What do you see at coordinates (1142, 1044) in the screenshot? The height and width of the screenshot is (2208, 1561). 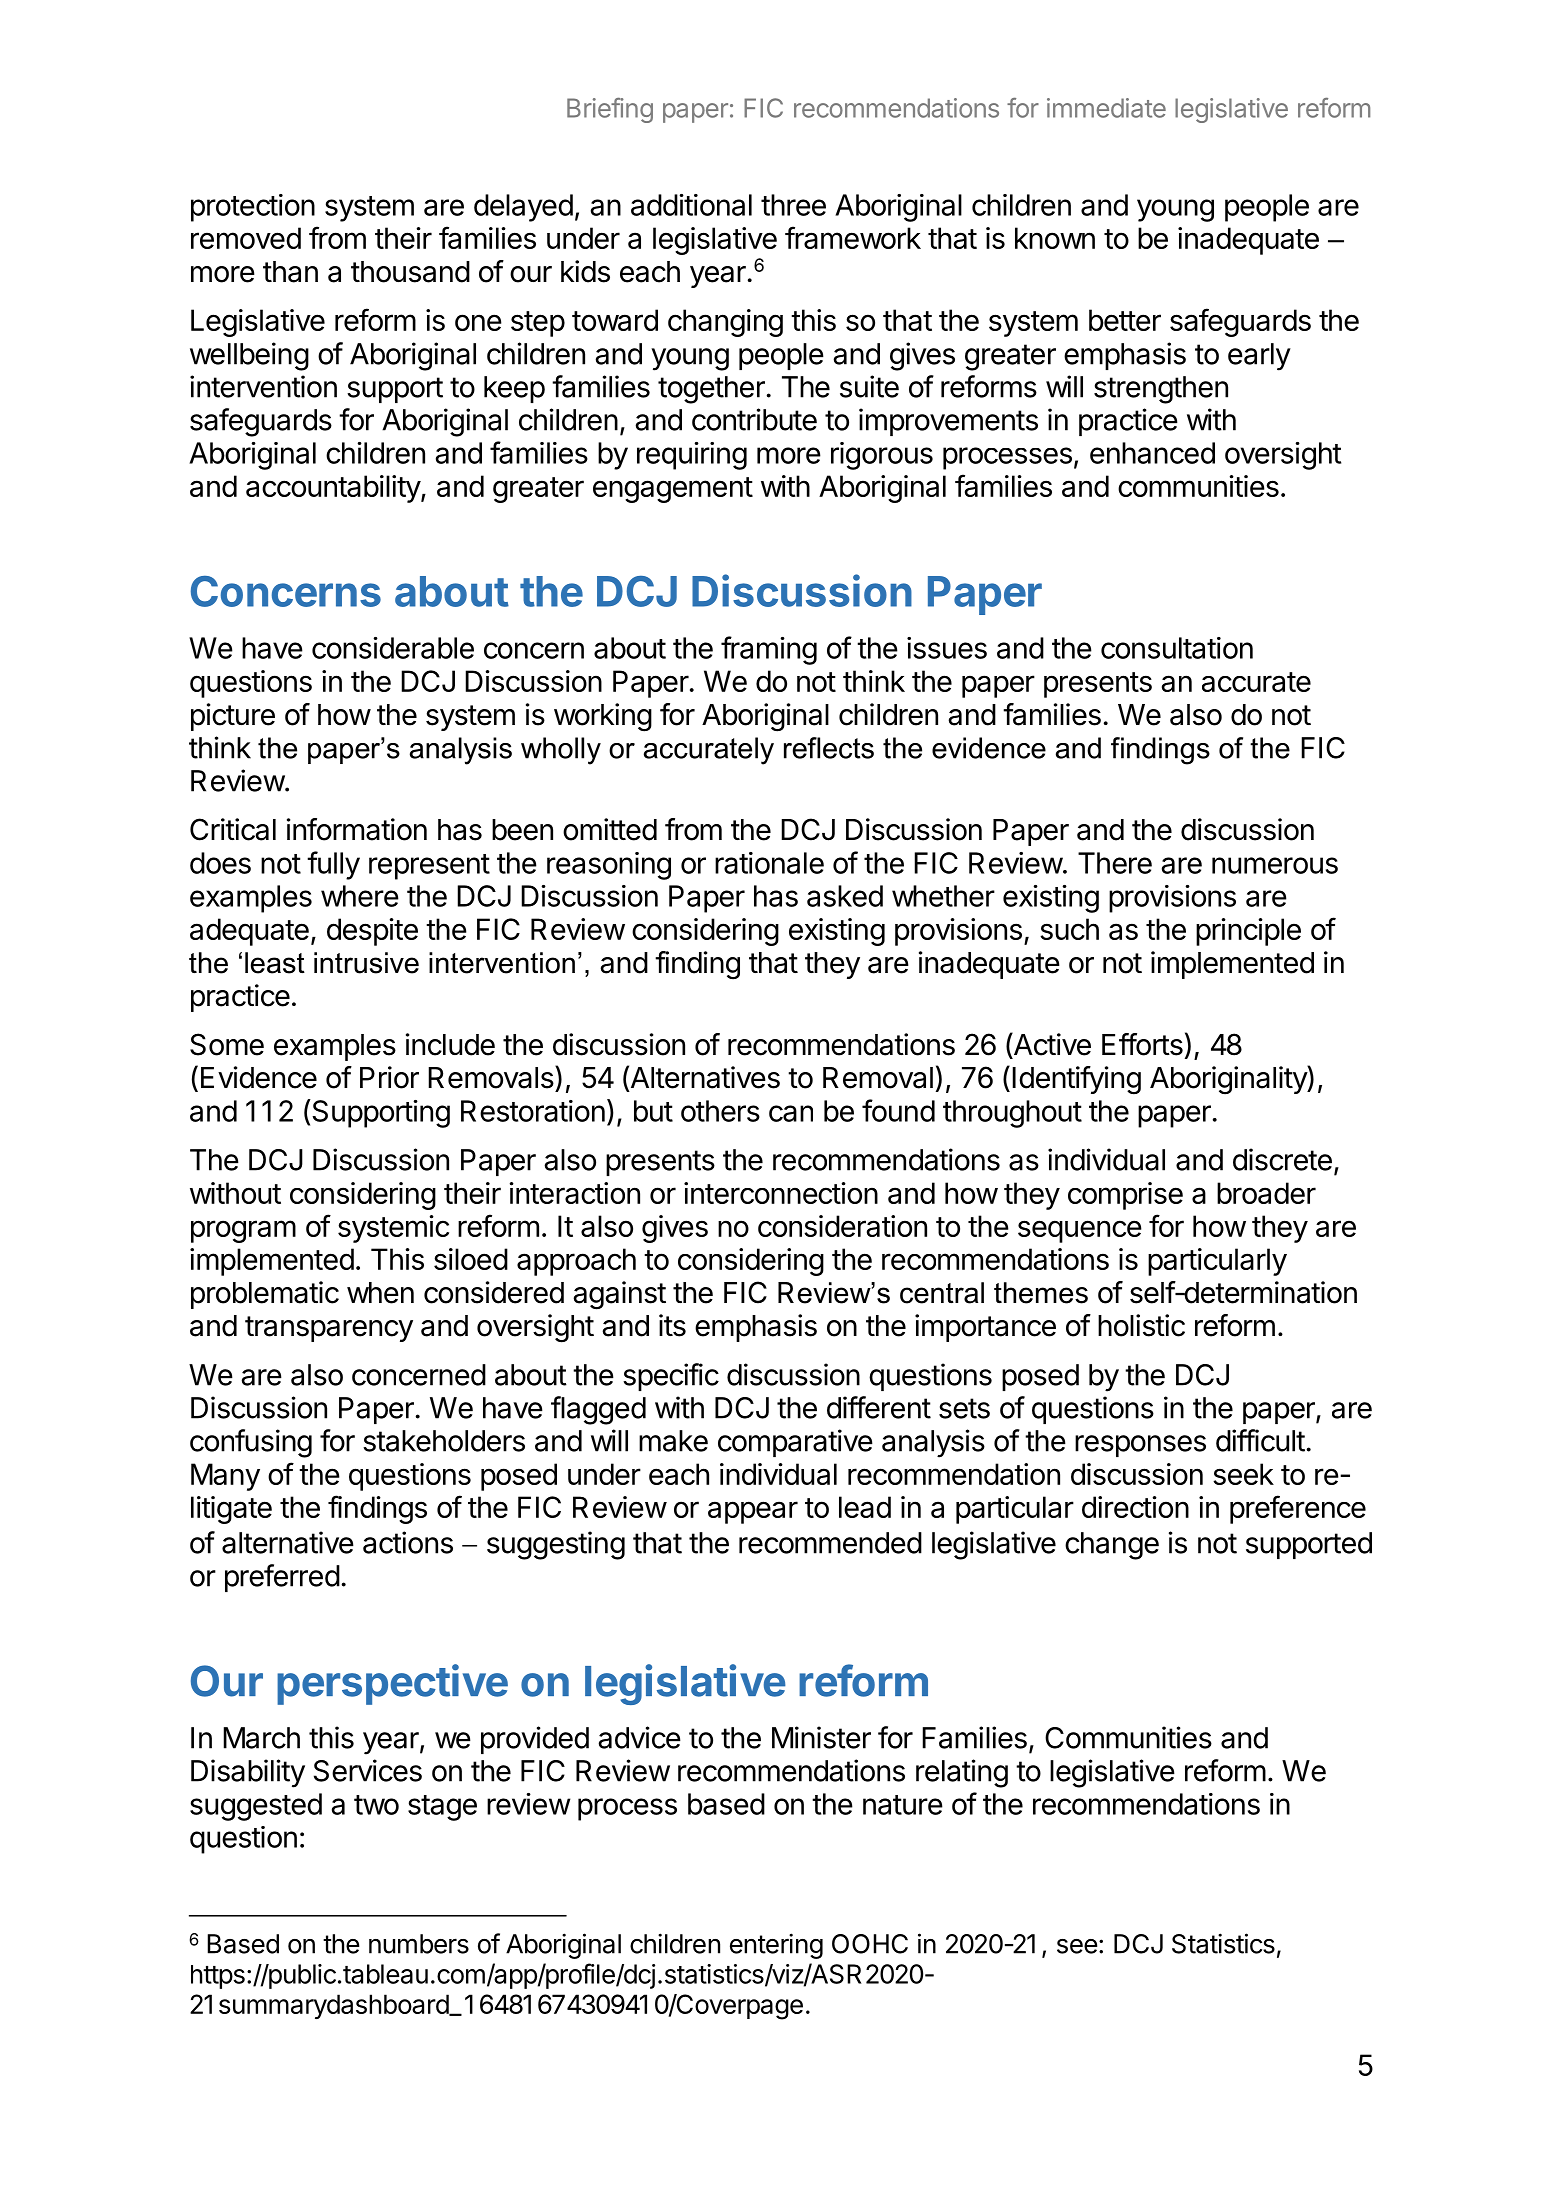 I see `Efforts` at bounding box center [1142, 1044].
